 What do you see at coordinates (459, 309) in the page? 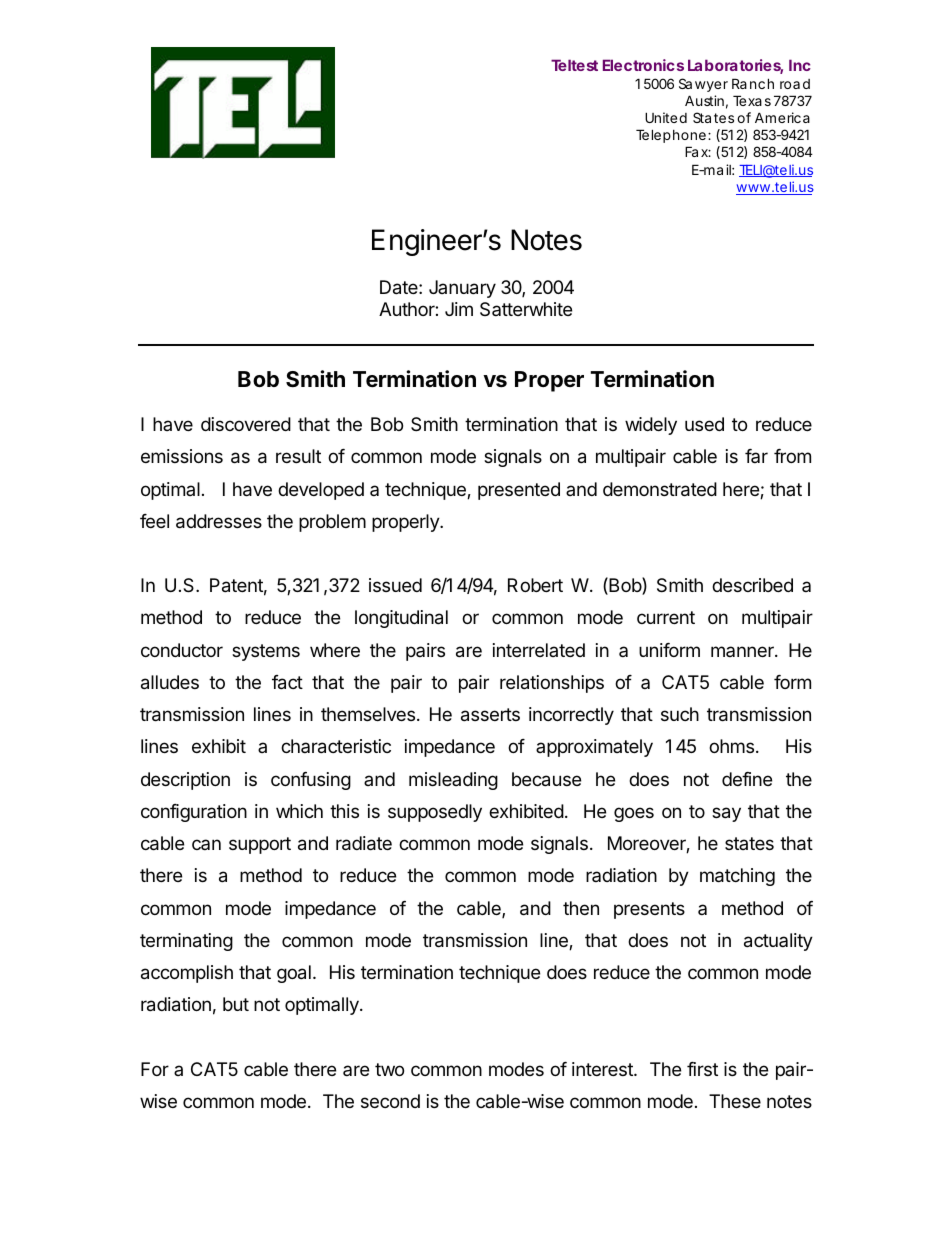
I see `Jim` at bounding box center [459, 309].
